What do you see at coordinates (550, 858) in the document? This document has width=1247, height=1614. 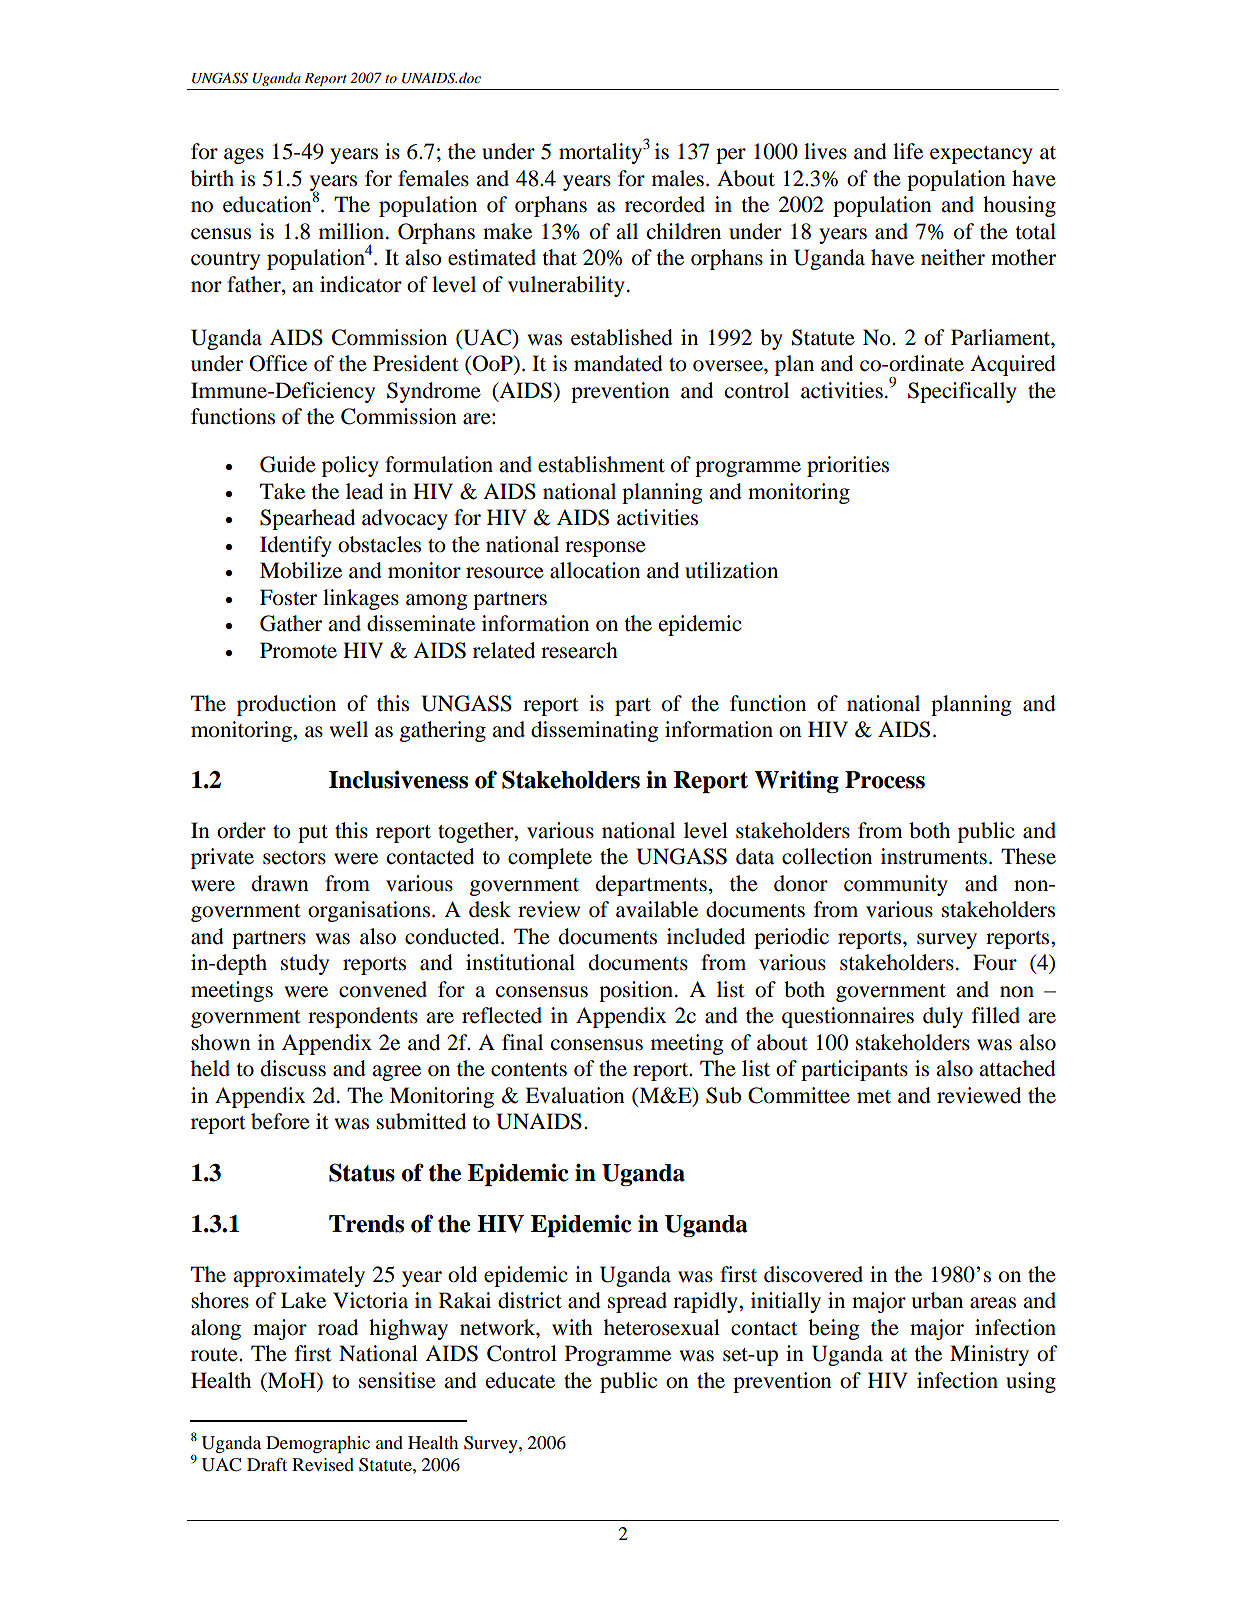 I see `complete` at bounding box center [550, 858].
